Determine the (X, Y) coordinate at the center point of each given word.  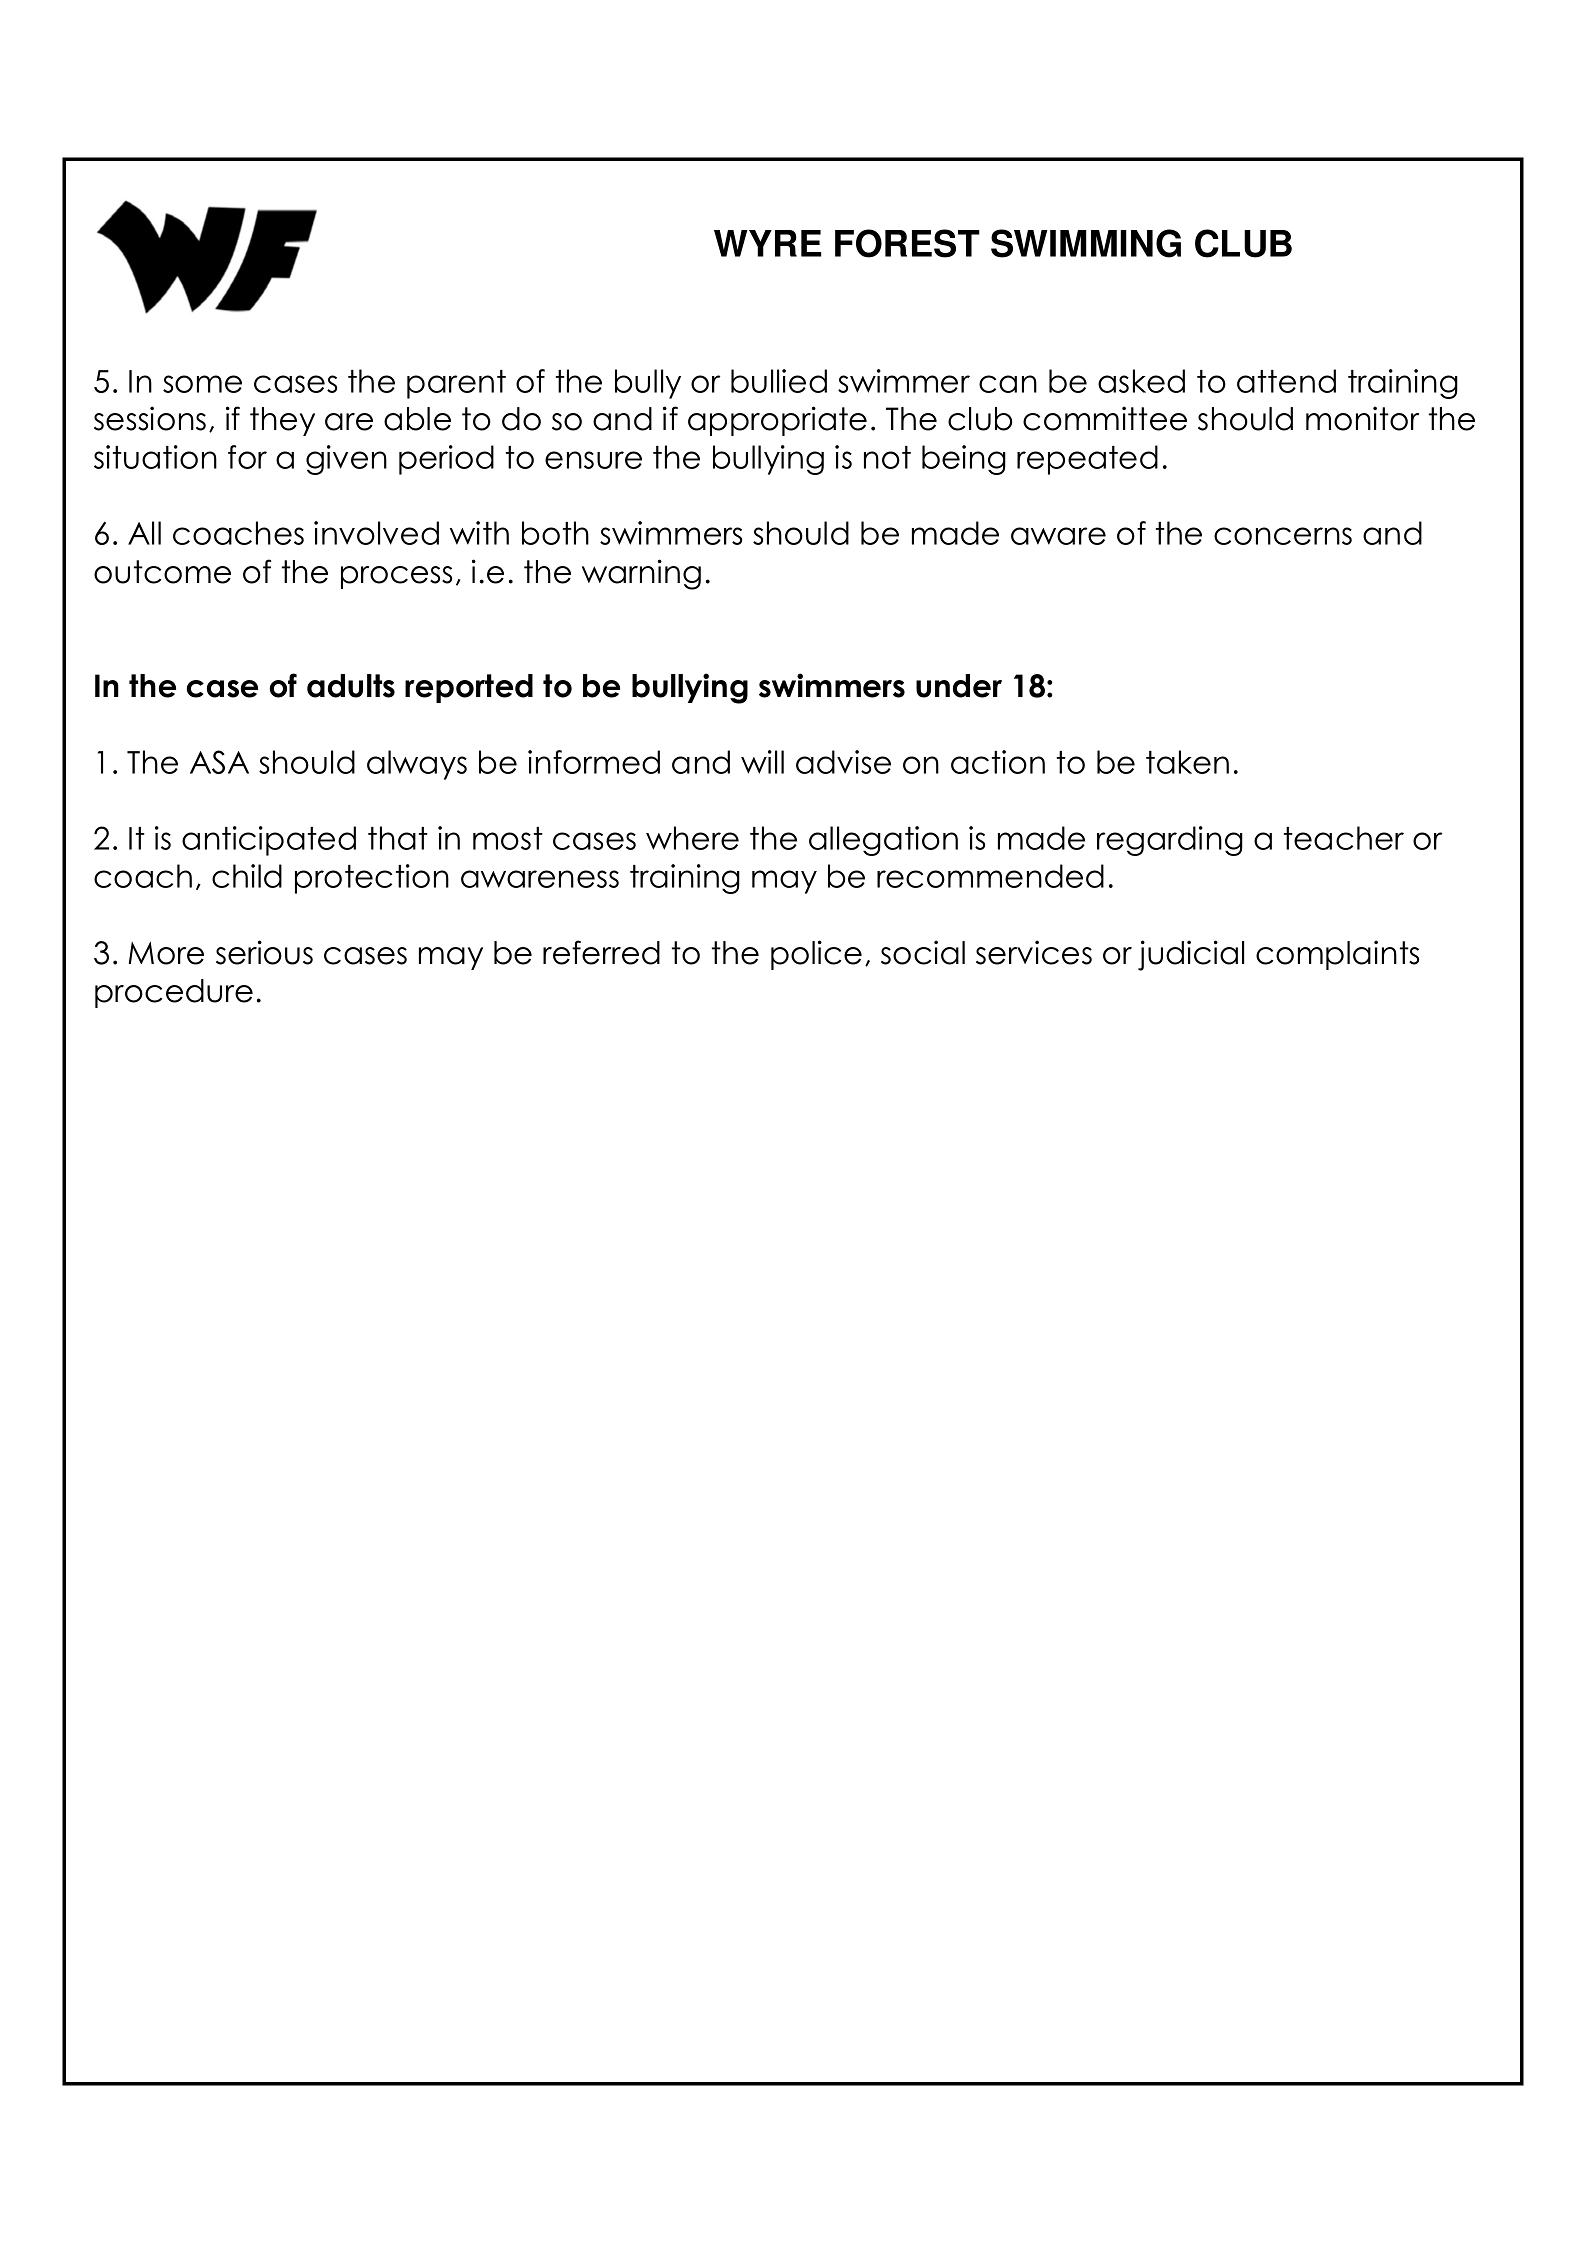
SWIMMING (1086, 243)
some (202, 384)
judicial (1191, 955)
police (816, 955)
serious (264, 952)
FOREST (907, 243)
